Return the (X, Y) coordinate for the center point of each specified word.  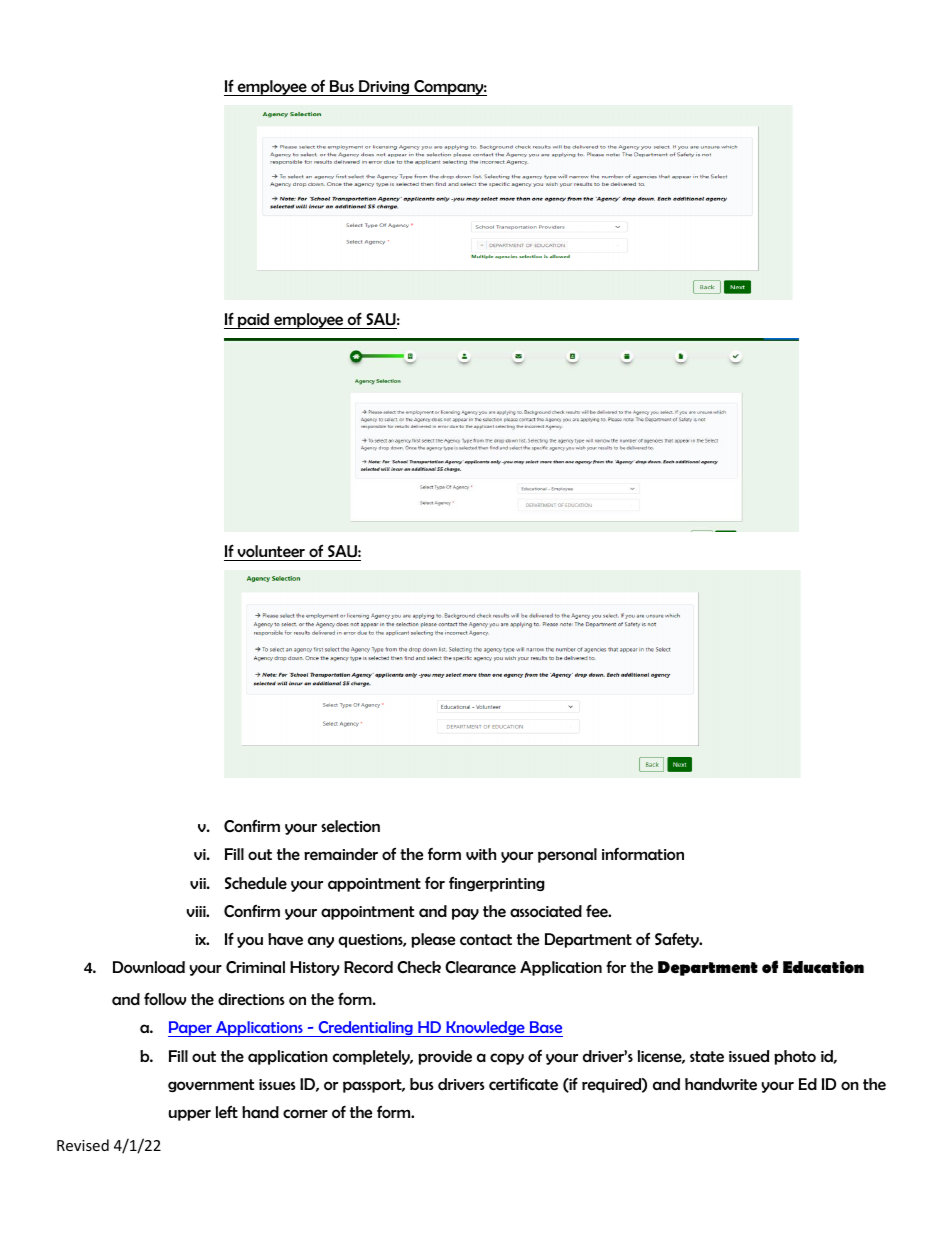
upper (190, 1115)
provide (445, 1057)
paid (254, 321)
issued (749, 1056)
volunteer (271, 553)
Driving (384, 88)
